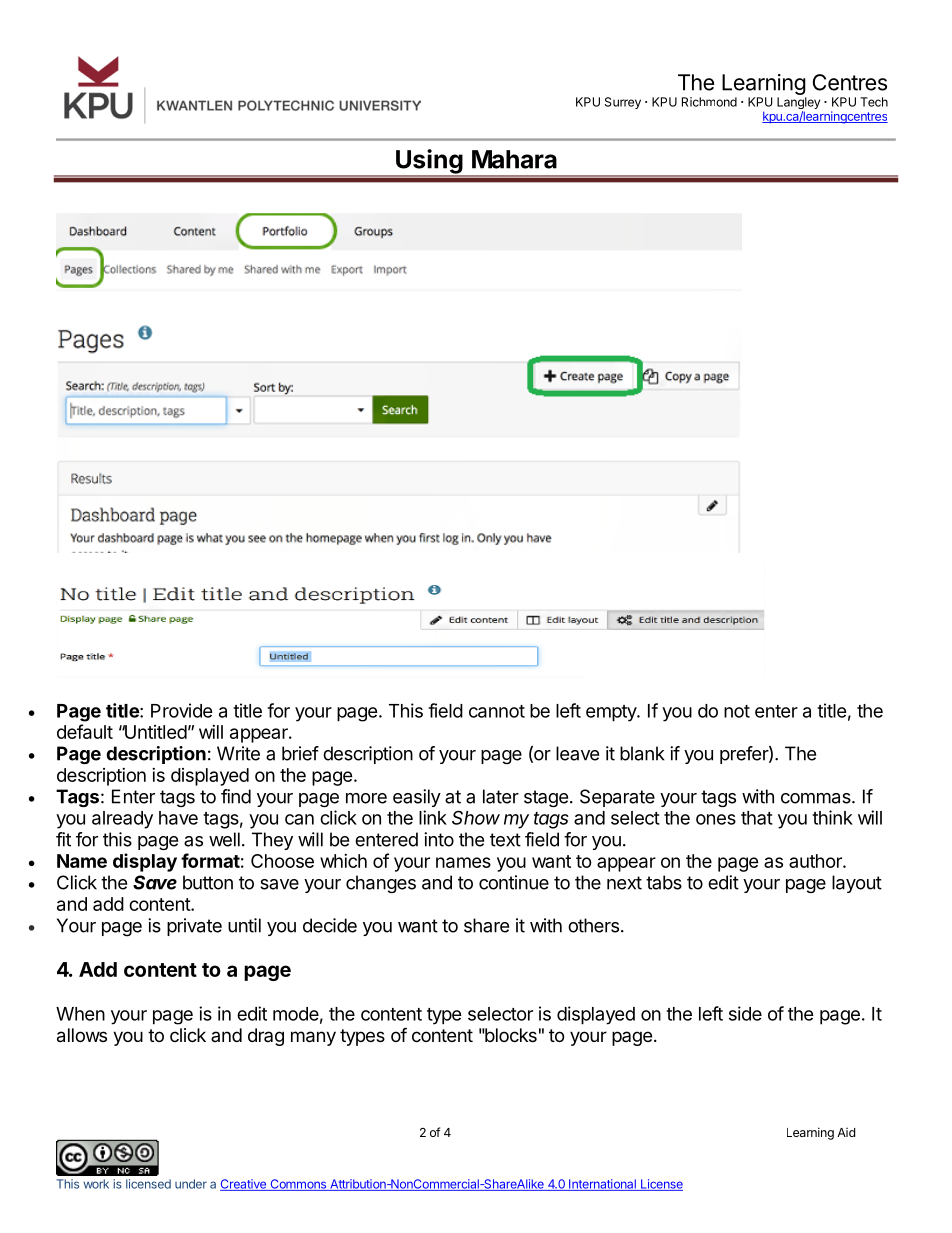 Image resolution: width=952 pixels, height=1233 pixels. I want to click on Surrey, so click(623, 103).
